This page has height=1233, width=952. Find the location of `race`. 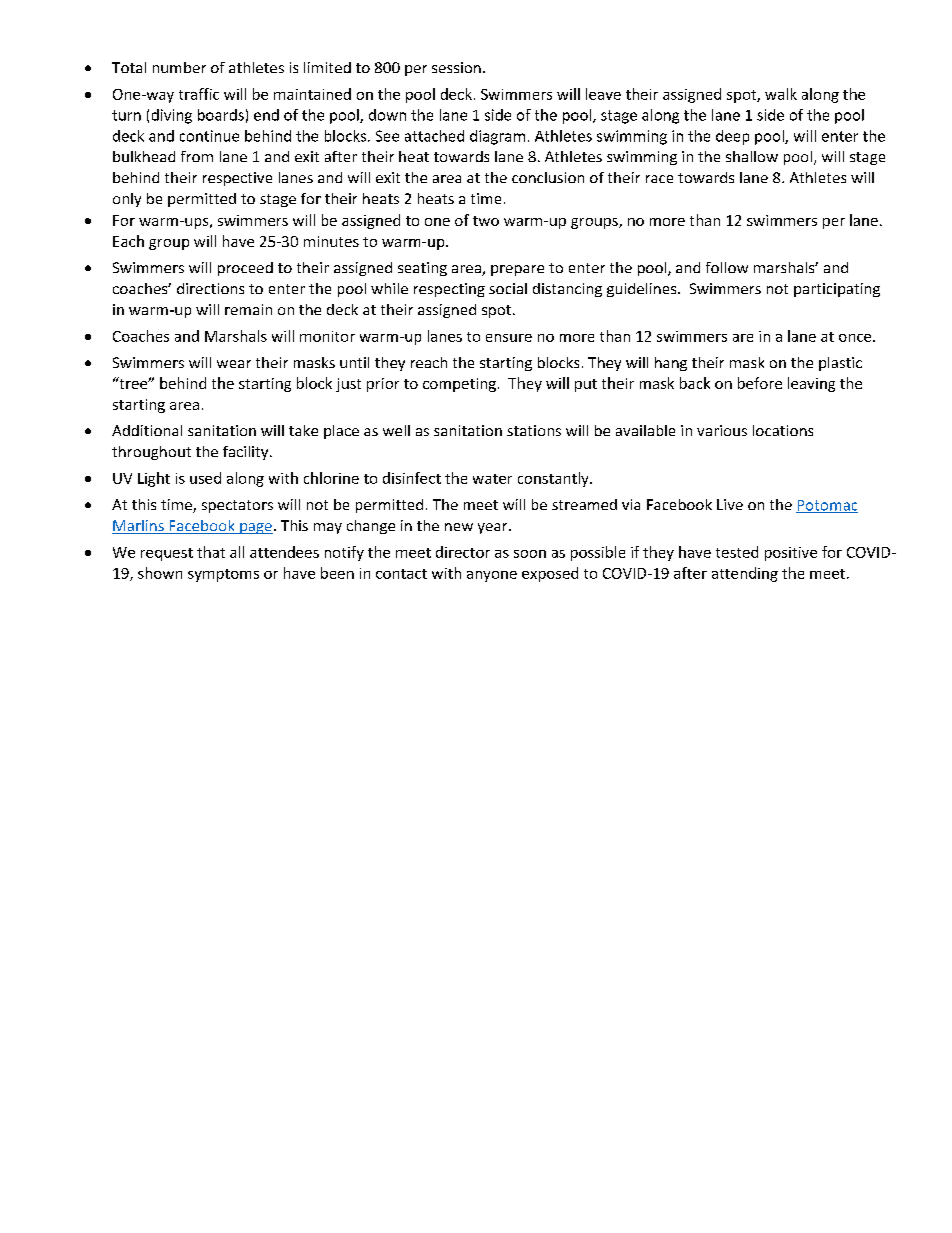

race is located at coordinates (659, 179).
